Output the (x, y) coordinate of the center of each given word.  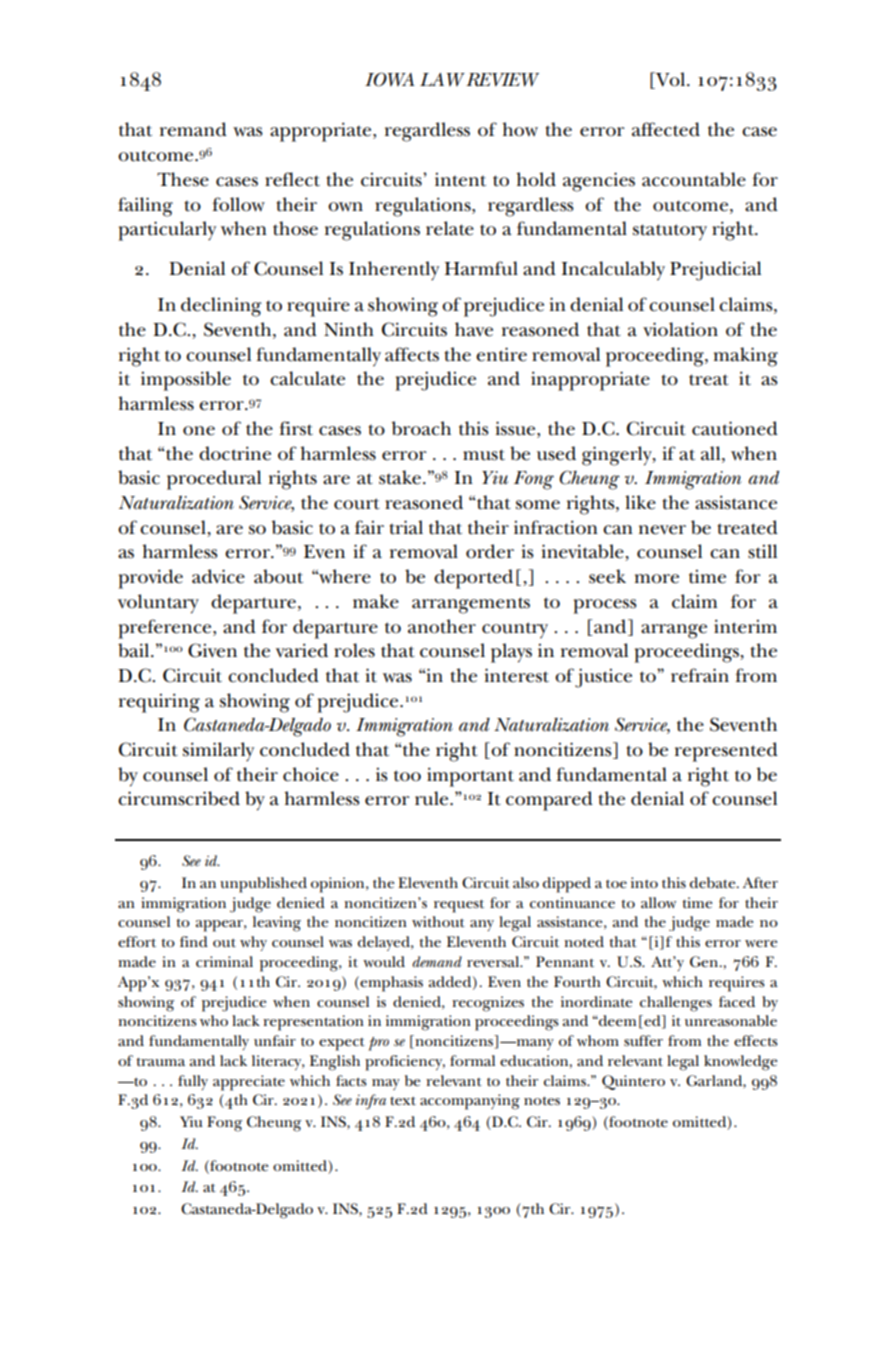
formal (472, 1060)
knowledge (741, 1063)
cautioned (735, 428)
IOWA (390, 79)
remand (193, 129)
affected (666, 129)
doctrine (235, 453)
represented (726, 752)
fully (193, 1082)
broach (421, 428)
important (470, 777)
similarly (218, 751)
